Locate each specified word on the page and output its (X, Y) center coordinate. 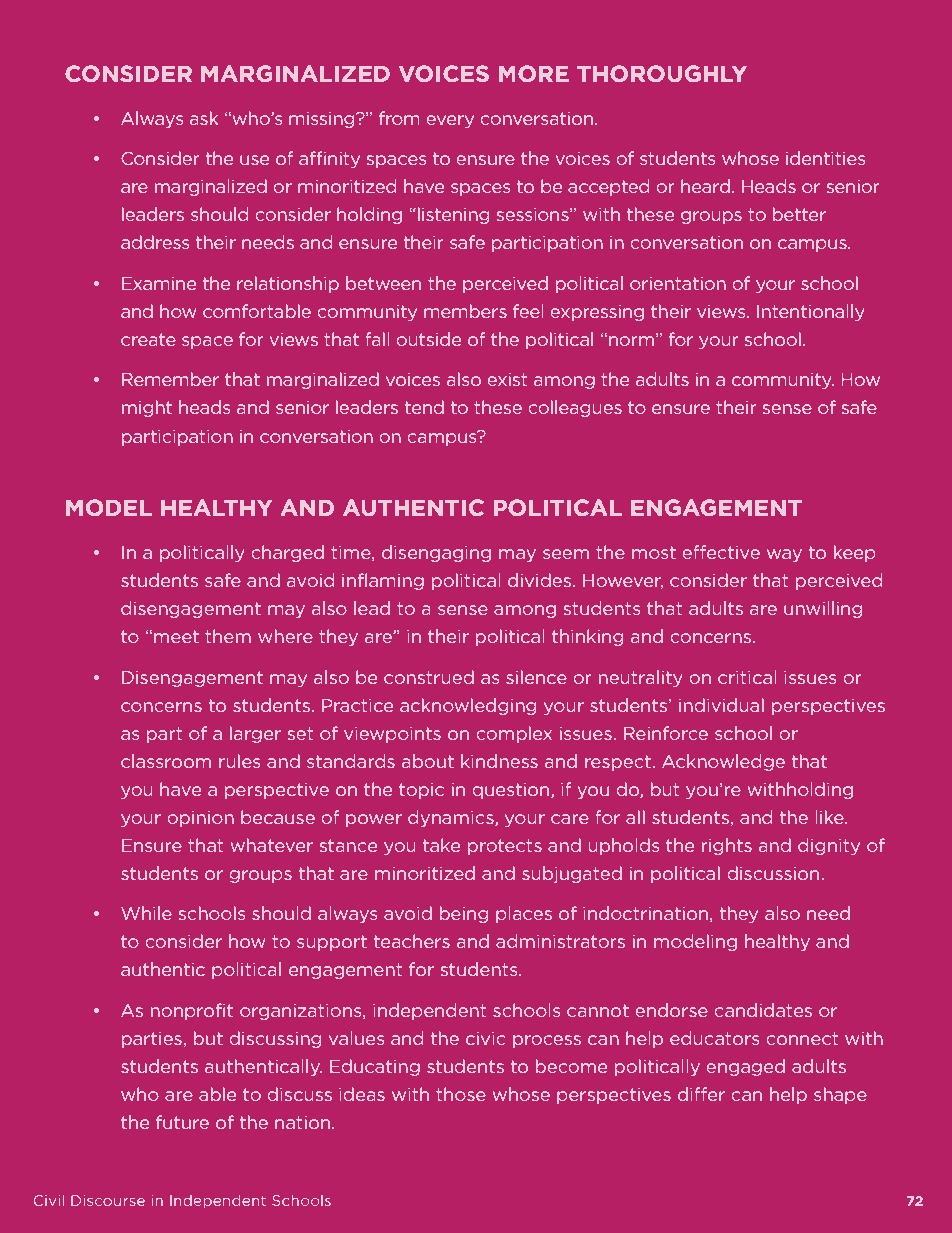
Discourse (108, 1200)
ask (204, 118)
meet (176, 636)
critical (747, 677)
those (461, 1094)
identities (825, 158)
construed (429, 677)
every (450, 121)
